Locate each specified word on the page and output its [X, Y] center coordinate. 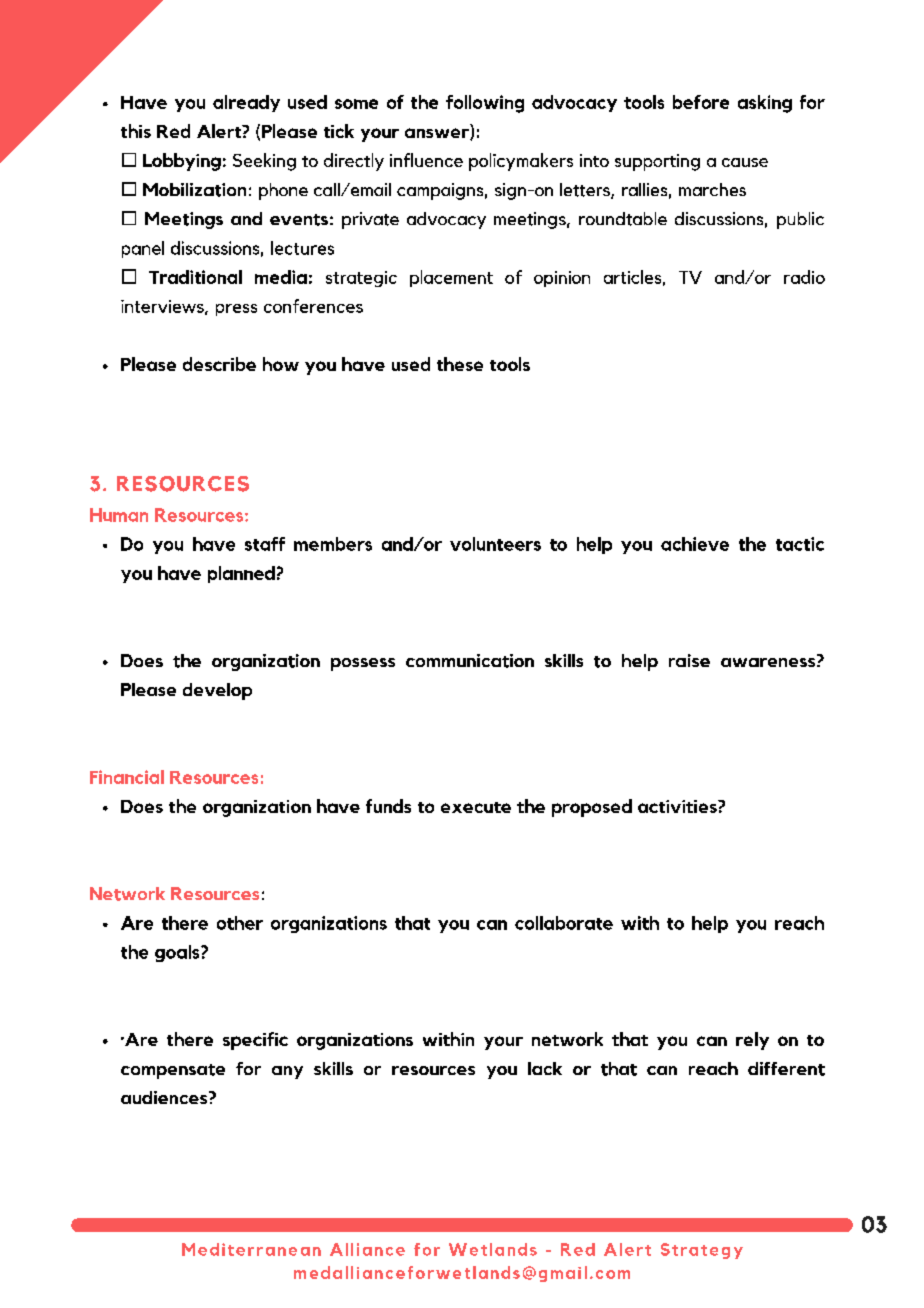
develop [217, 691]
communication [470, 661]
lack [545, 1068]
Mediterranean [251, 1249]
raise [689, 660]
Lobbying [182, 162]
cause [745, 162]
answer [438, 134]
